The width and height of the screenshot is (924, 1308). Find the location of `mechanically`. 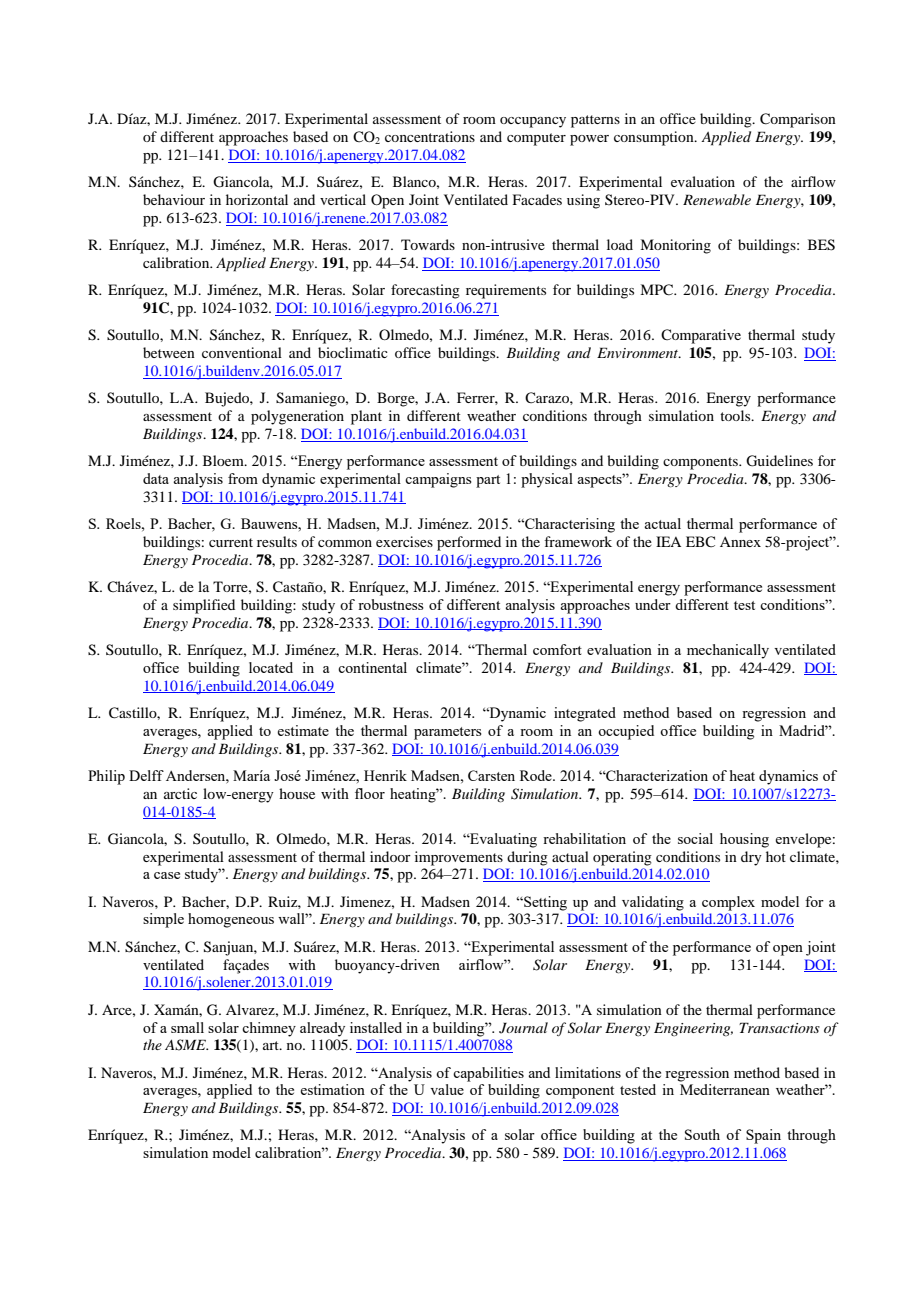

mechanically is located at coordinates (728, 651).
